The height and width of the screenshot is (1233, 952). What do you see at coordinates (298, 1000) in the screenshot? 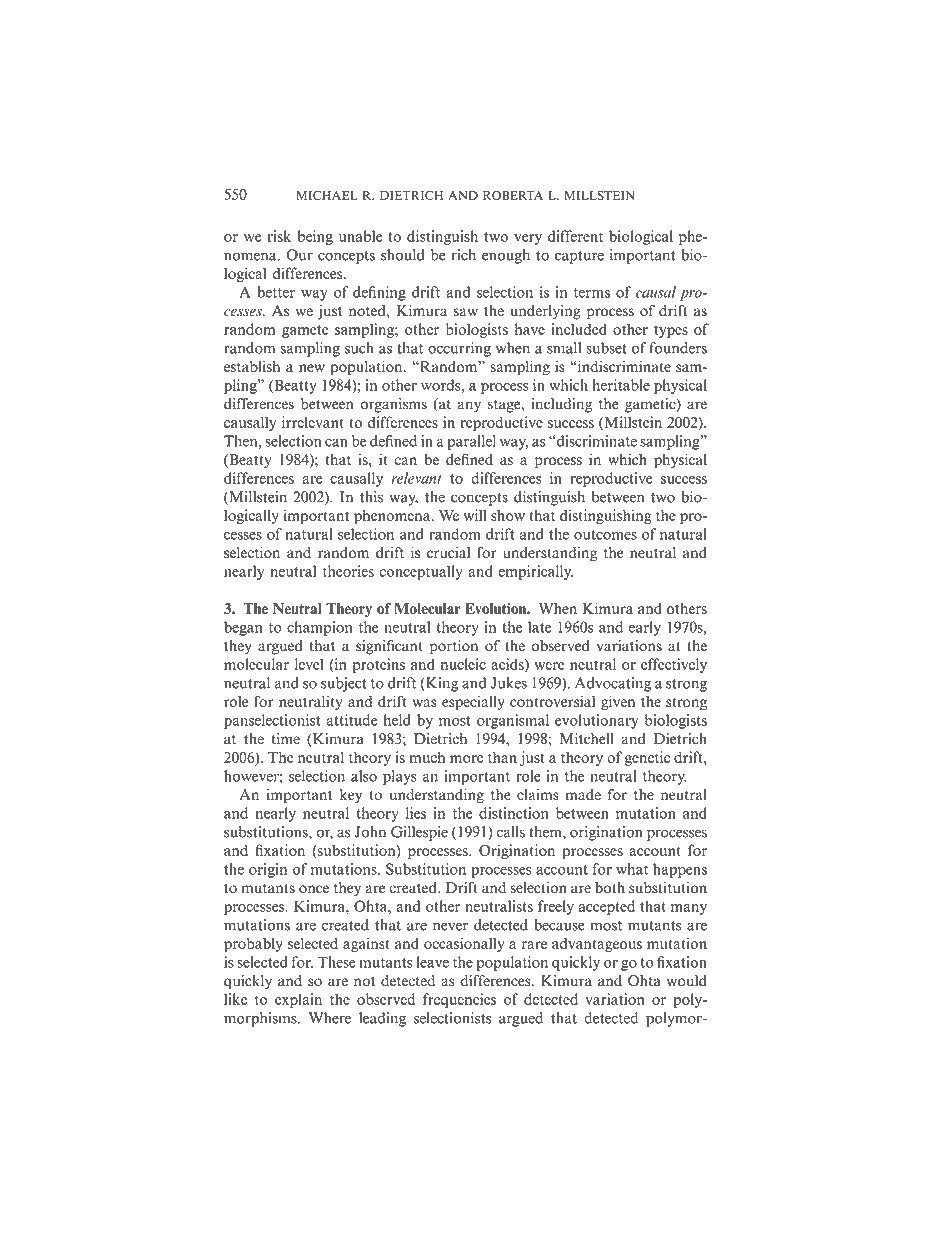
I see `explain` at bounding box center [298, 1000].
